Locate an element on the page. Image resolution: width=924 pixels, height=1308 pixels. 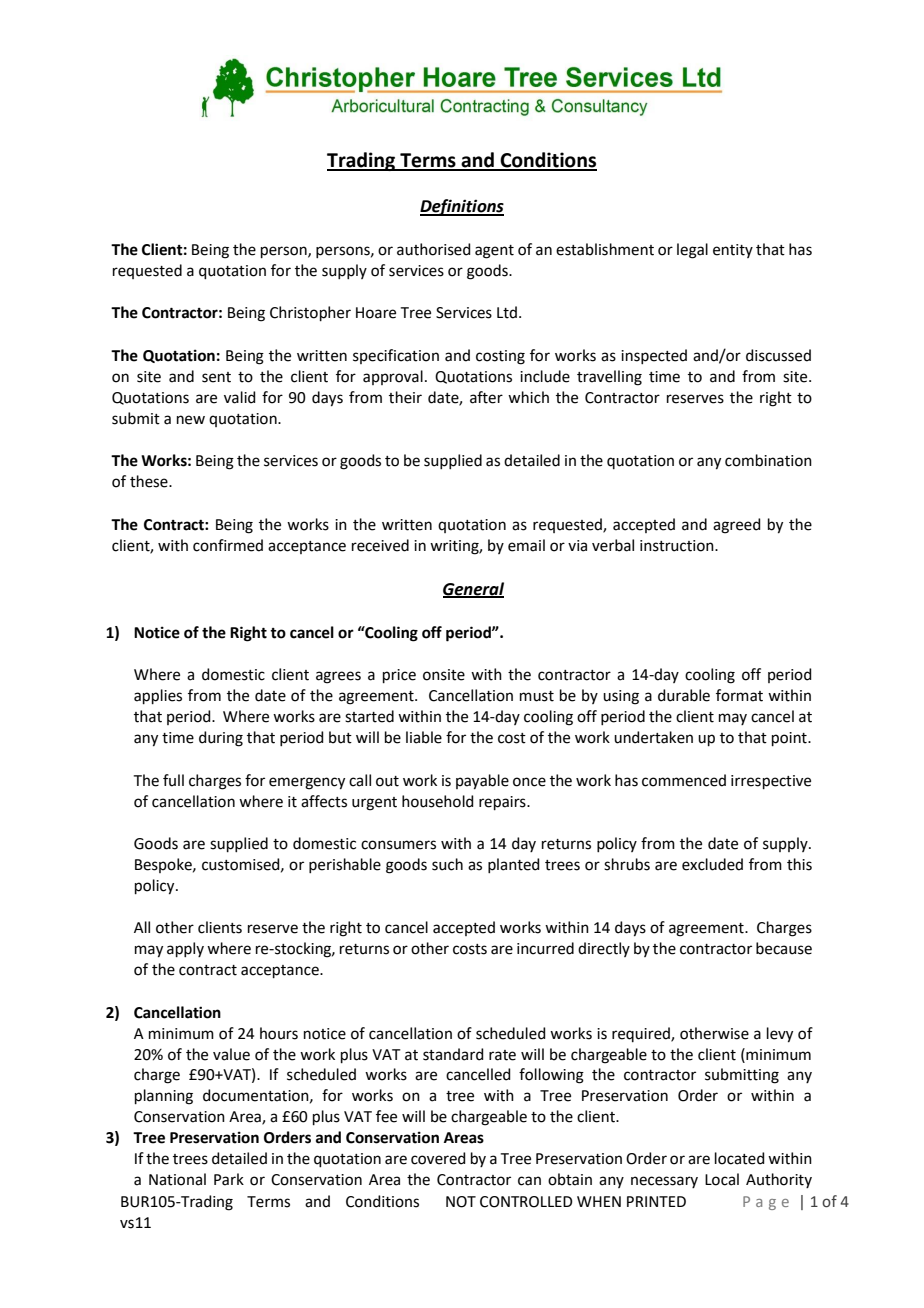
entity is located at coordinates (733, 251).
